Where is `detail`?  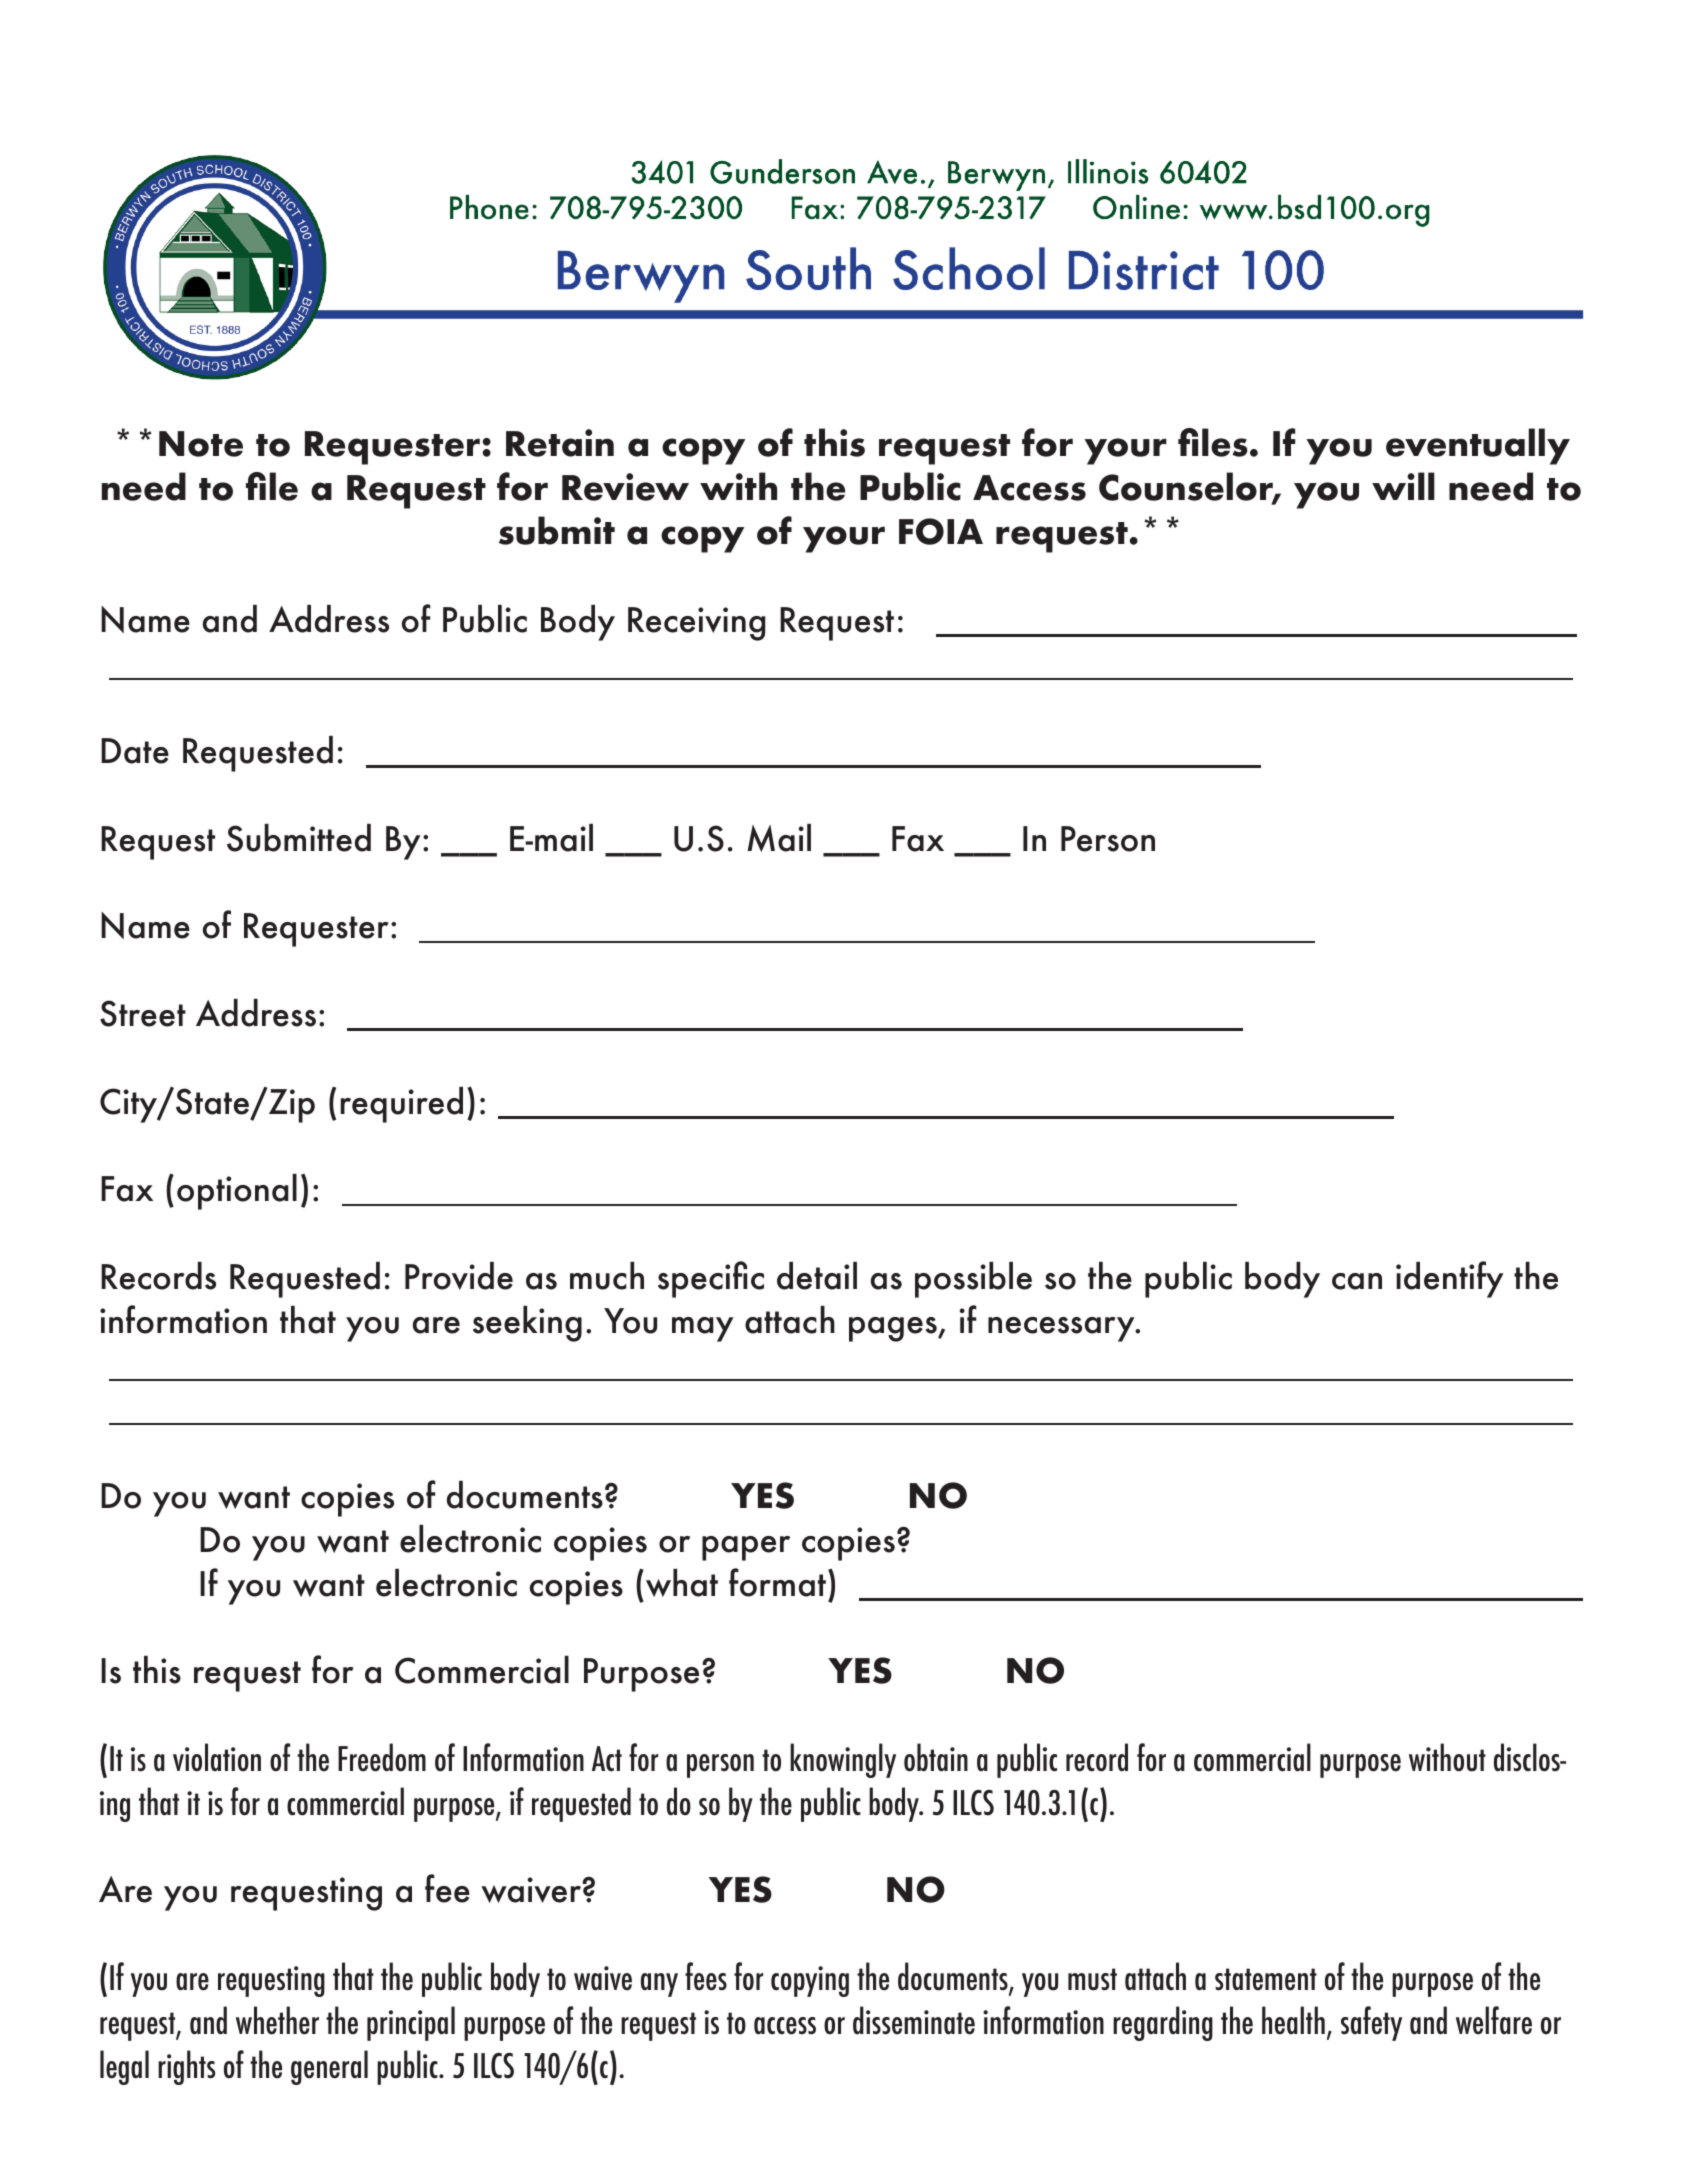 detail is located at coordinates (817, 1276).
